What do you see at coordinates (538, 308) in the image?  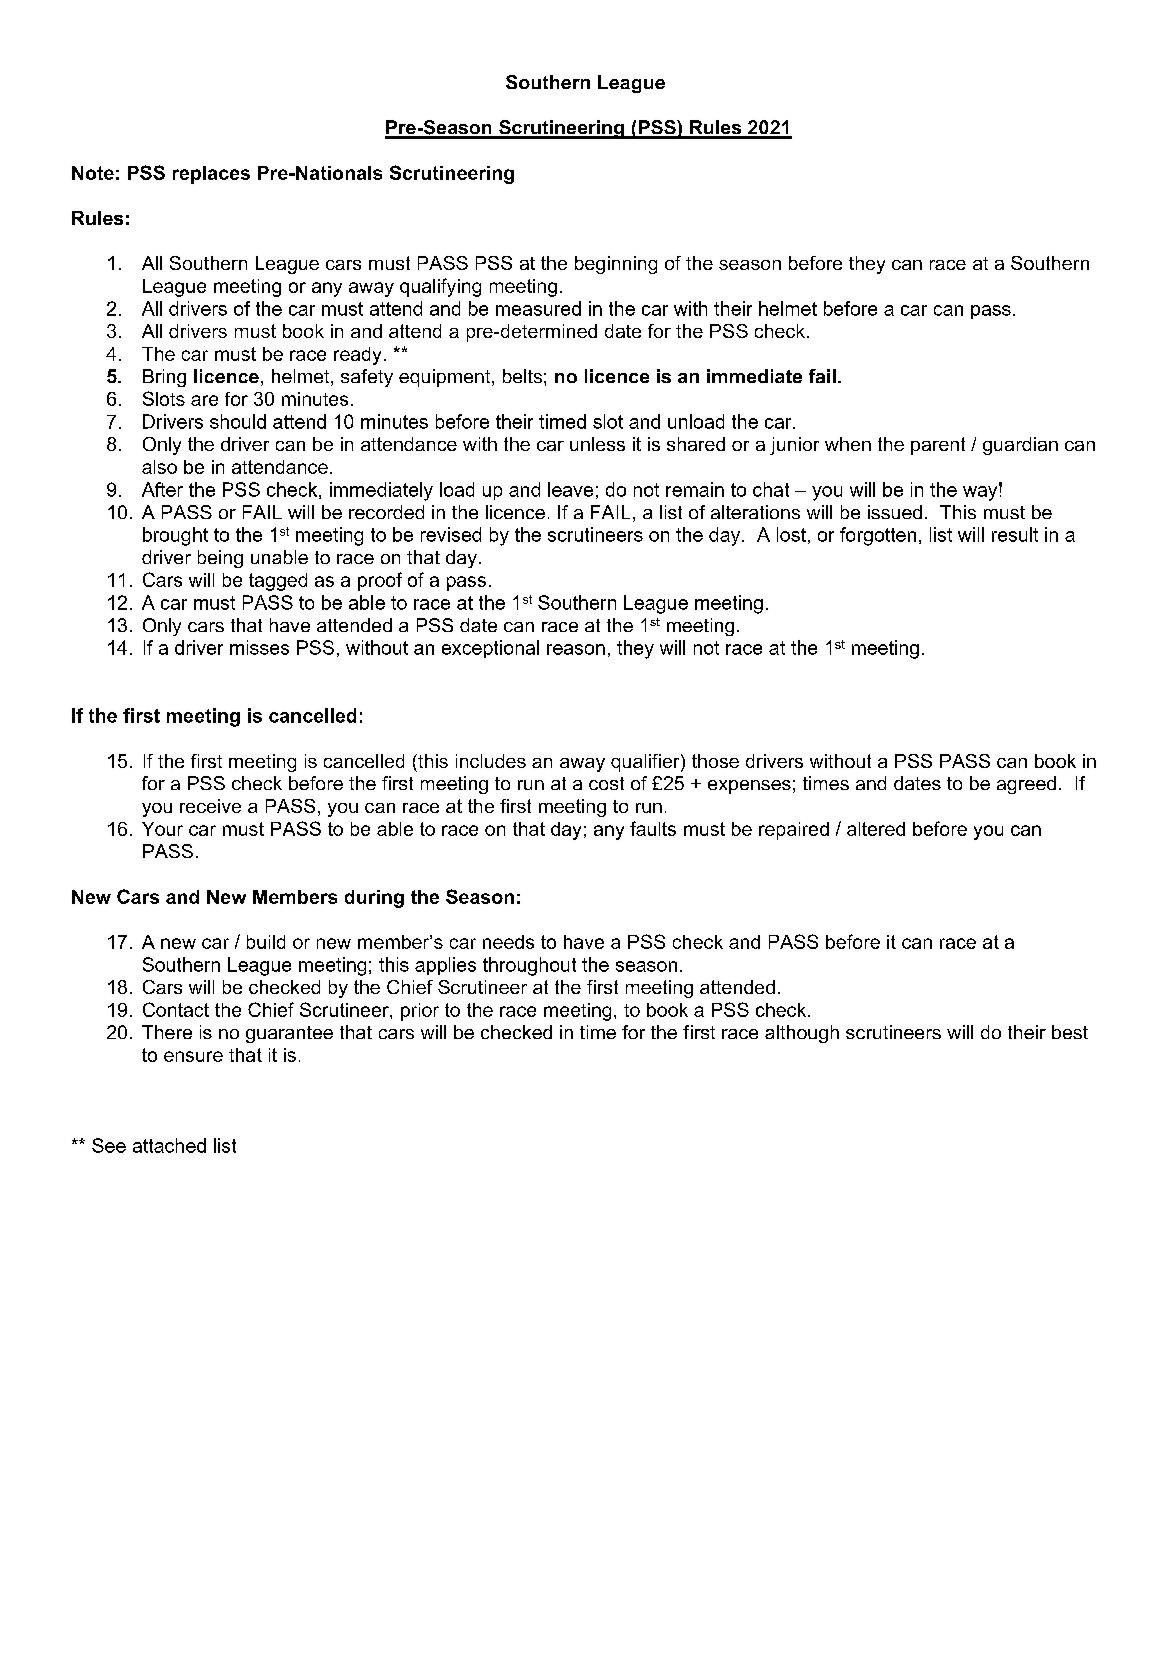 I see `measured` at bounding box center [538, 308].
